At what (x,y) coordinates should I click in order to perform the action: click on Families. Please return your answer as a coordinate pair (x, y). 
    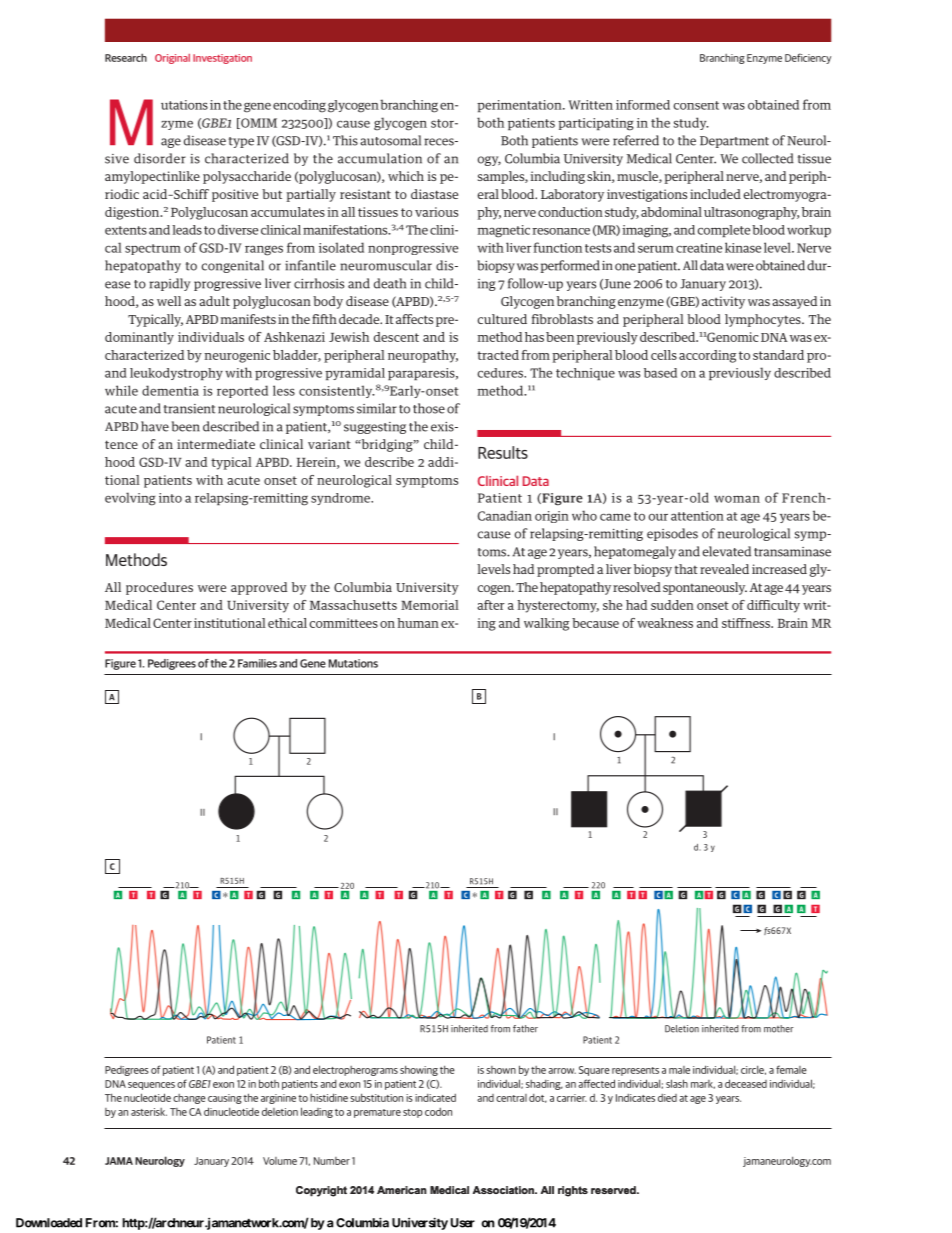
    Looking at the image, I should click on (257, 663).
